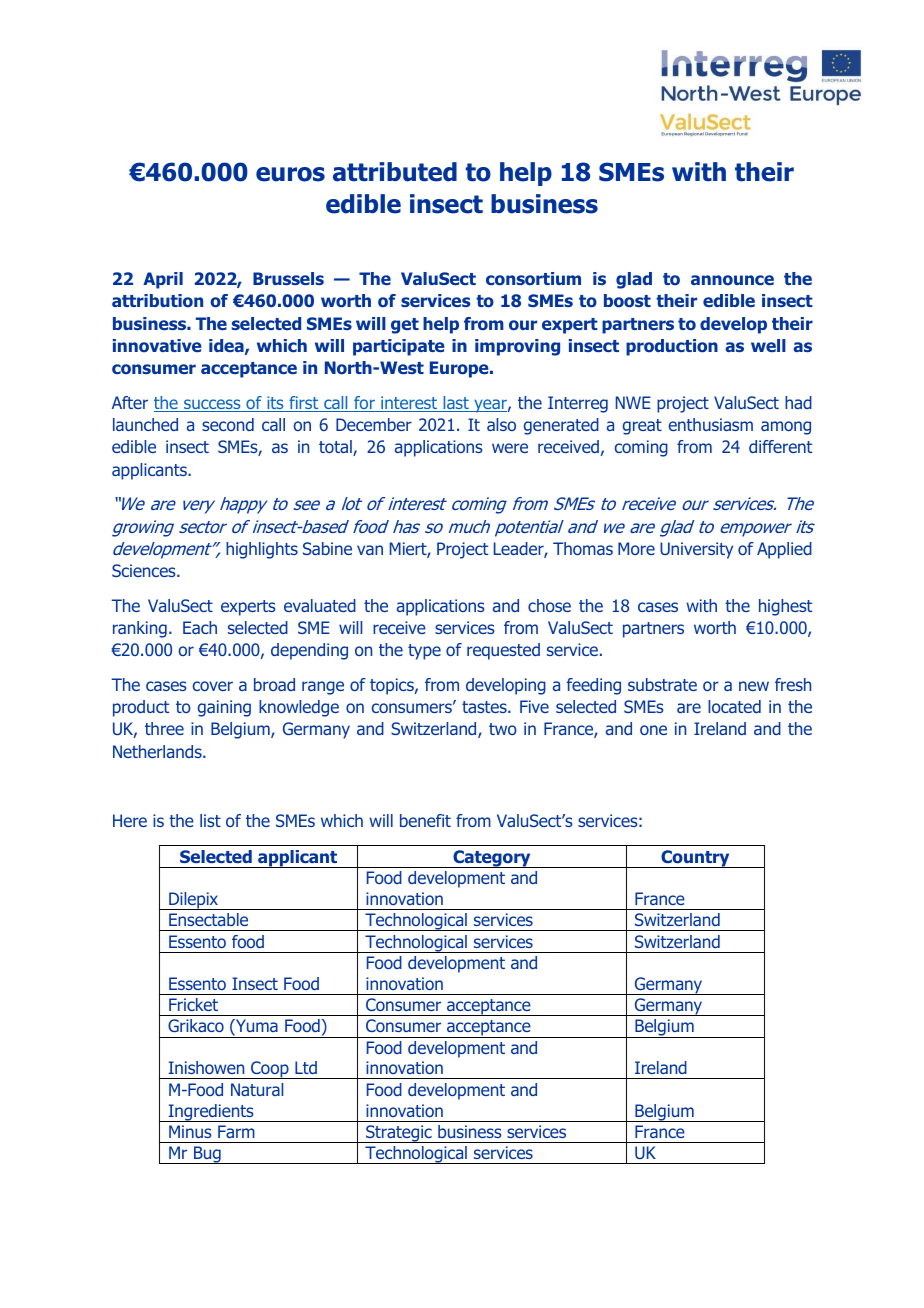  I want to click on announce, so click(732, 280).
